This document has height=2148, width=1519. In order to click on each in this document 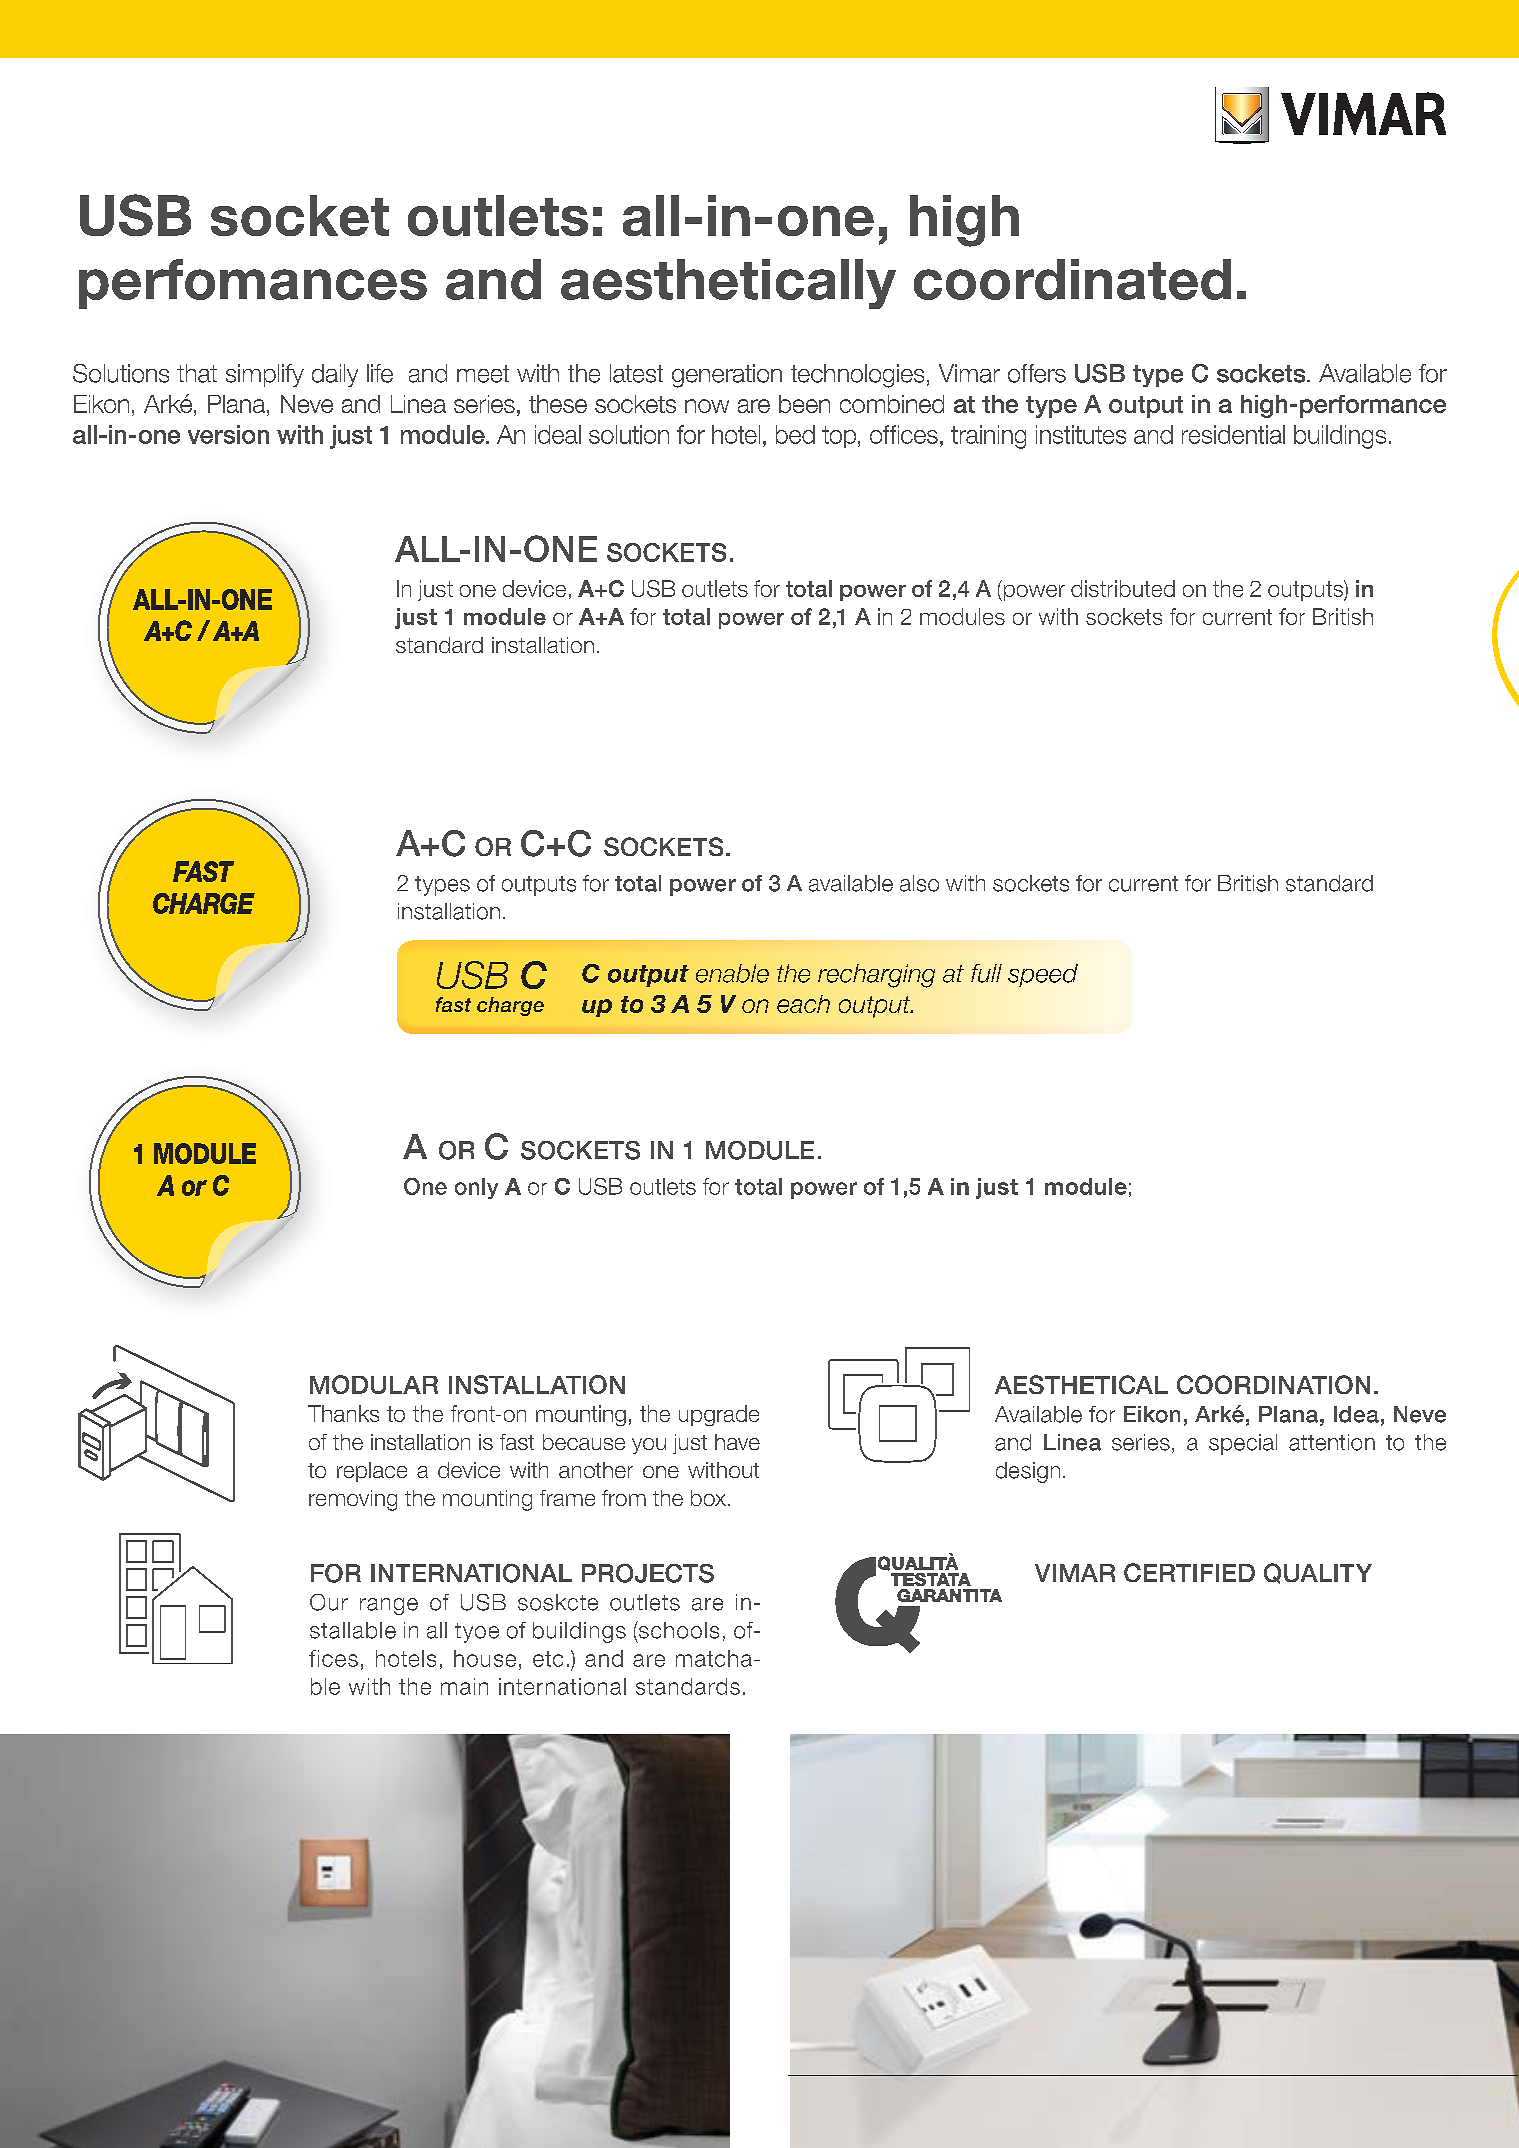, I will do `click(803, 1004)`.
